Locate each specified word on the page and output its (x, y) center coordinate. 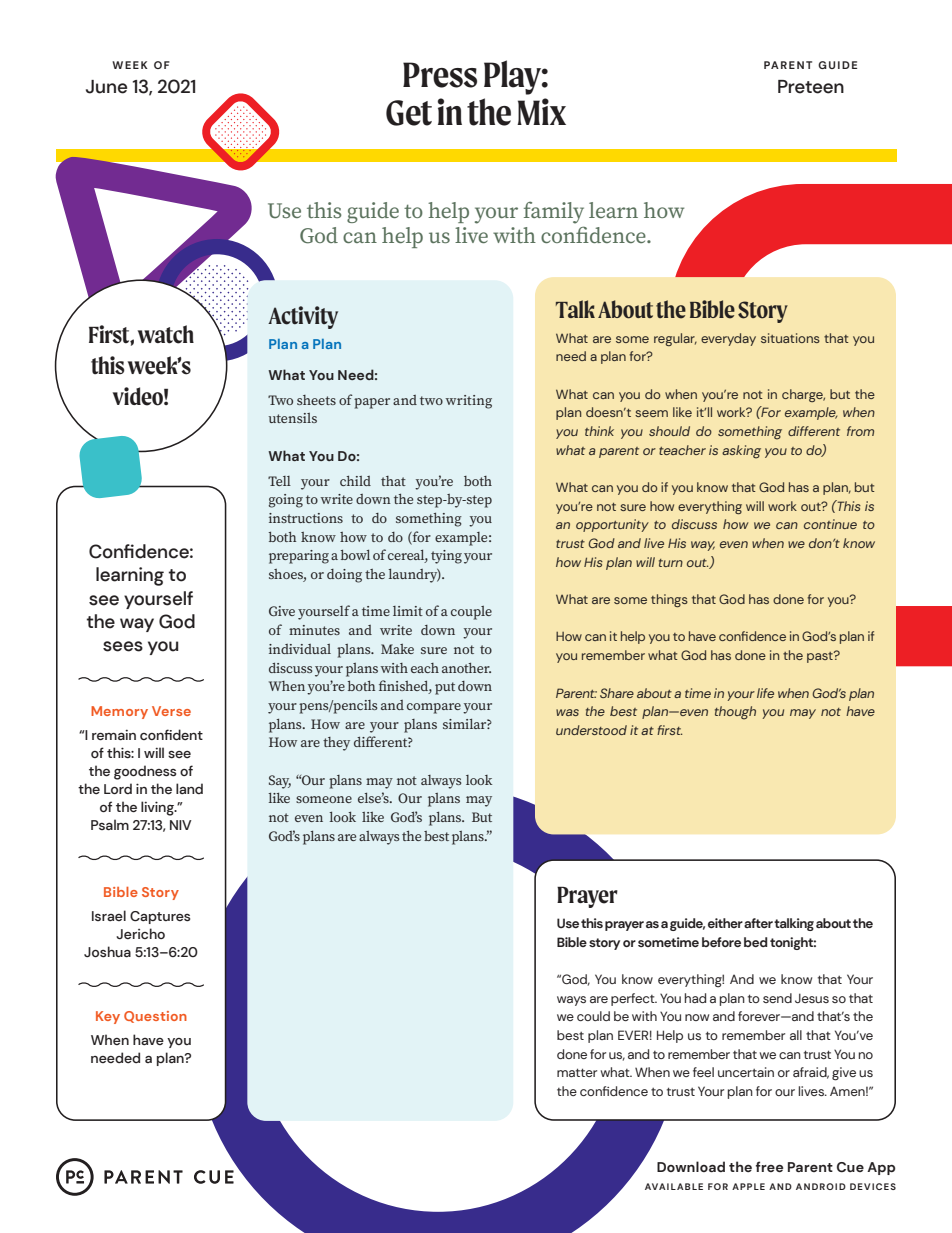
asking (741, 452)
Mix (541, 111)
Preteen (811, 87)
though (735, 713)
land (189, 788)
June (106, 87)
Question (155, 1017)
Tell (279, 481)
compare (434, 708)
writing (468, 402)
